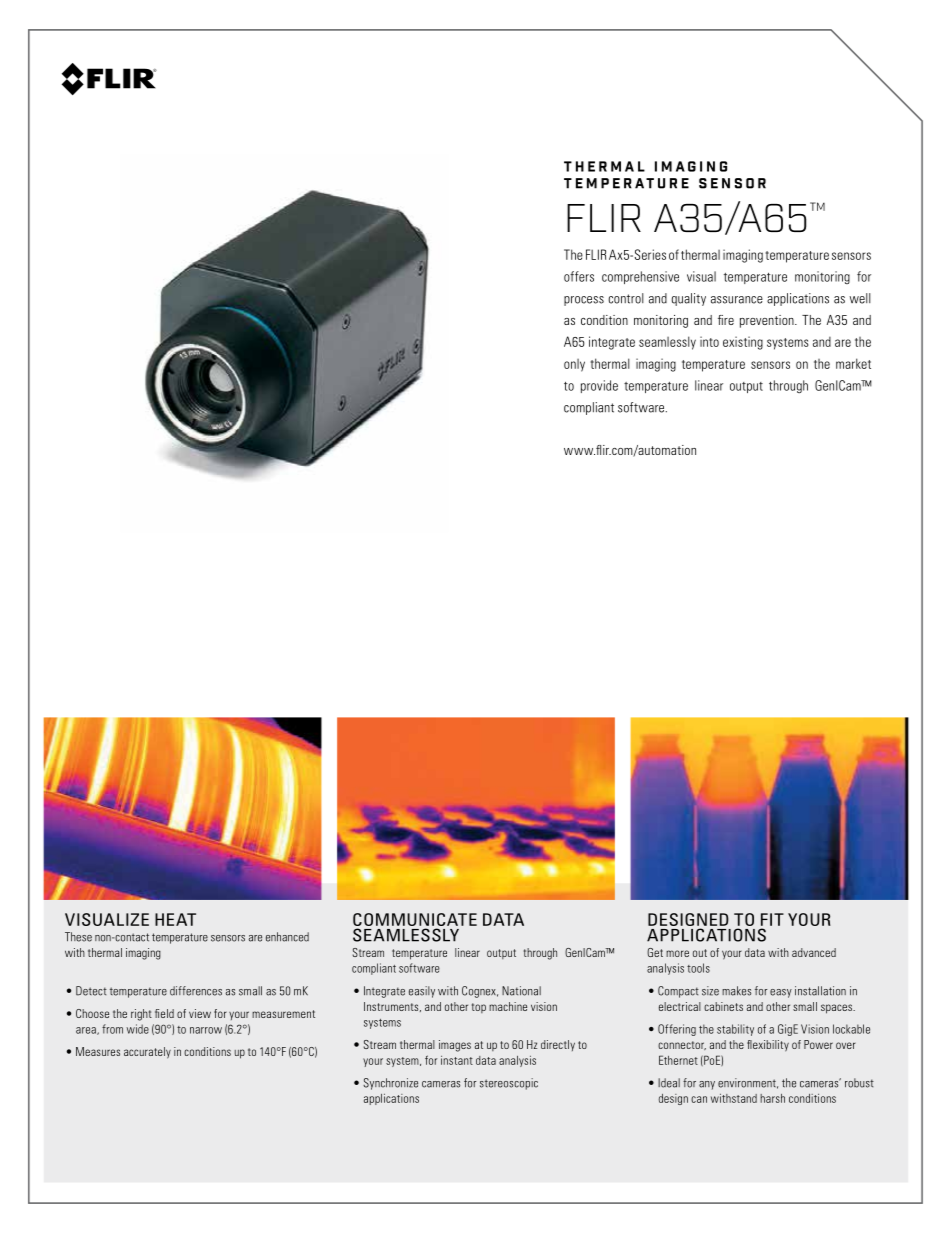 This screenshot has width=952, height=1233. What do you see at coordinates (574, 365) in the screenshot?
I see `only` at bounding box center [574, 365].
